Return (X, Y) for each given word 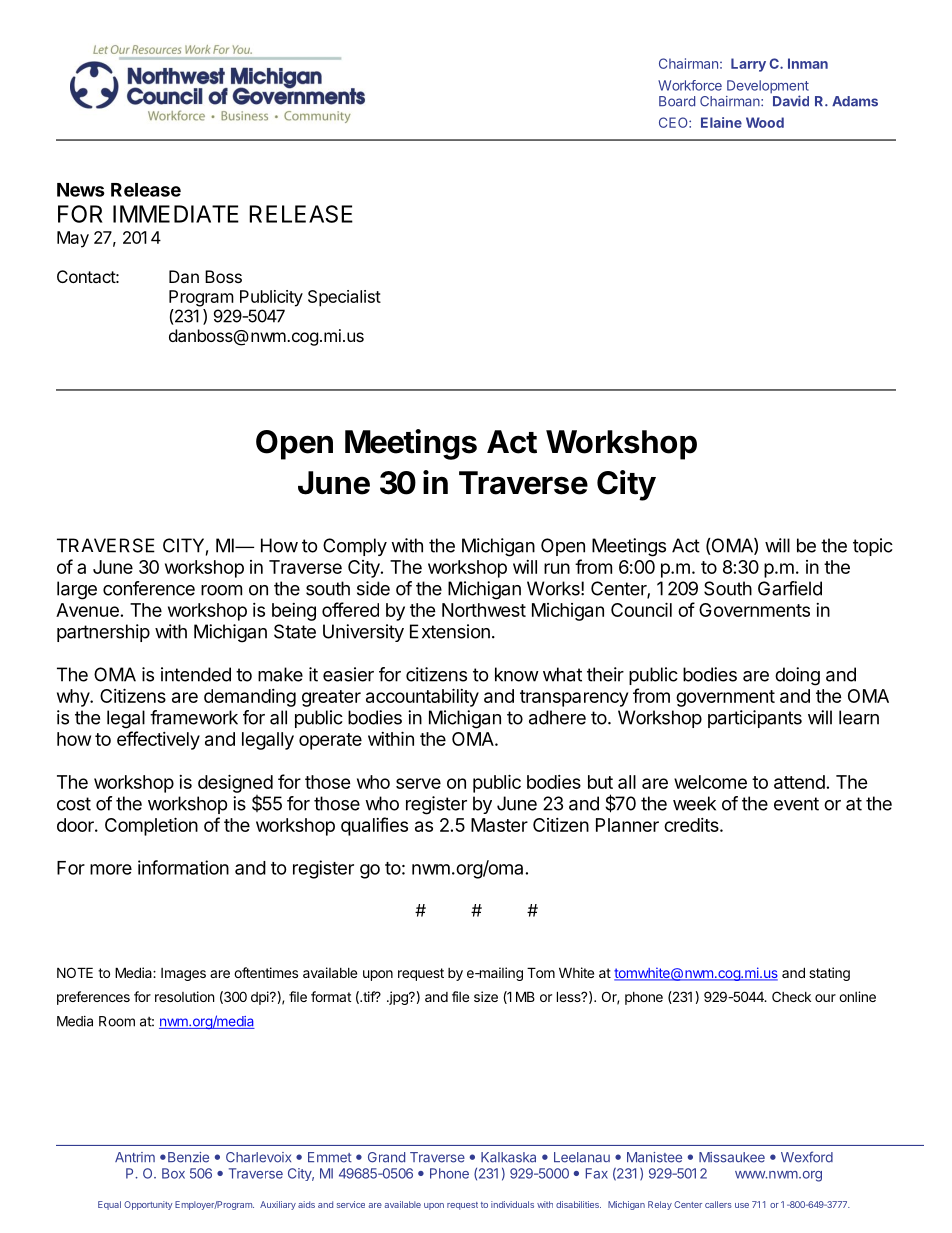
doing (797, 676)
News (81, 190)
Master (499, 825)
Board (677, 101)
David (791, 101)
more (111, 869)
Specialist (344, 298)
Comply (355, 547)
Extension (450, 631)
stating (829, 974)
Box (173, 1173)
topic (873, 547)
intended (196, 674)
